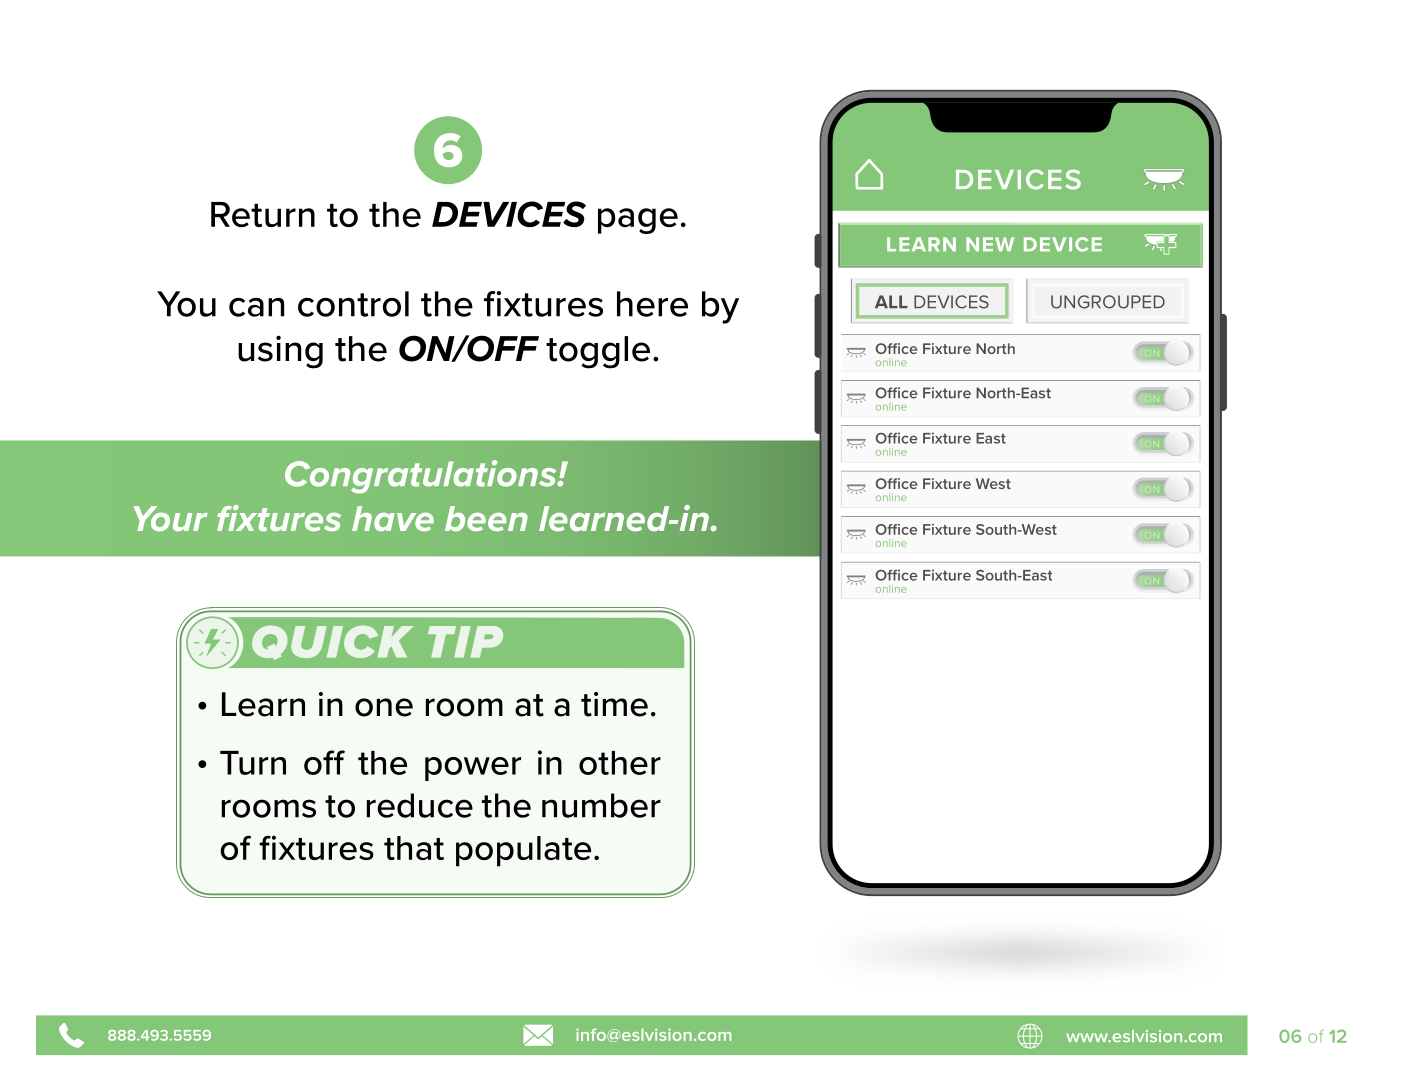  Describe the element at coordinates (990, 244) in the screenshot. I see `NEW` at that location.
